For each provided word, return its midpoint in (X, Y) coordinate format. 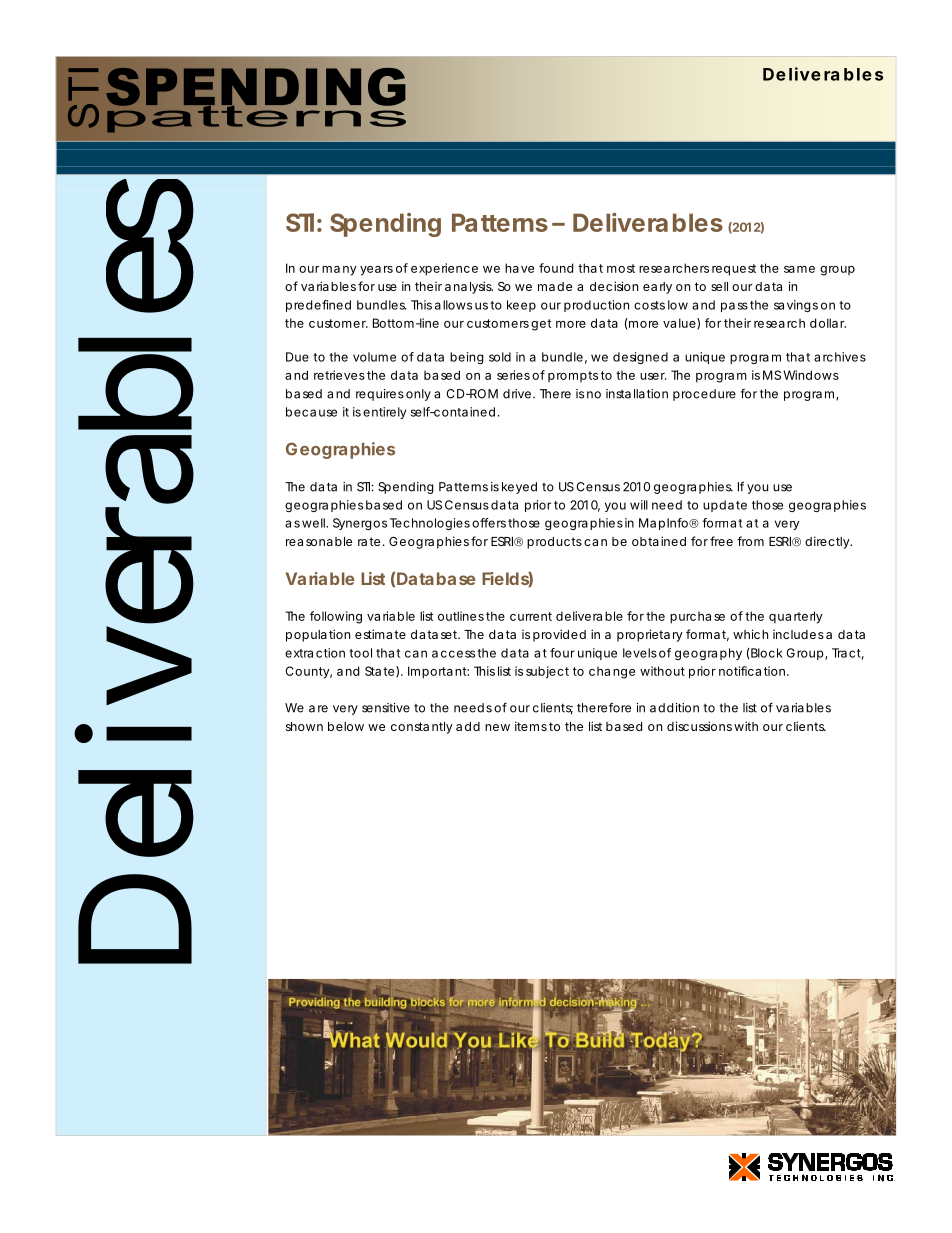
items (531, 726)
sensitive (386, 708)
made (555, 286)
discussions (699, 726)
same (799, 269)
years (376, 271)
